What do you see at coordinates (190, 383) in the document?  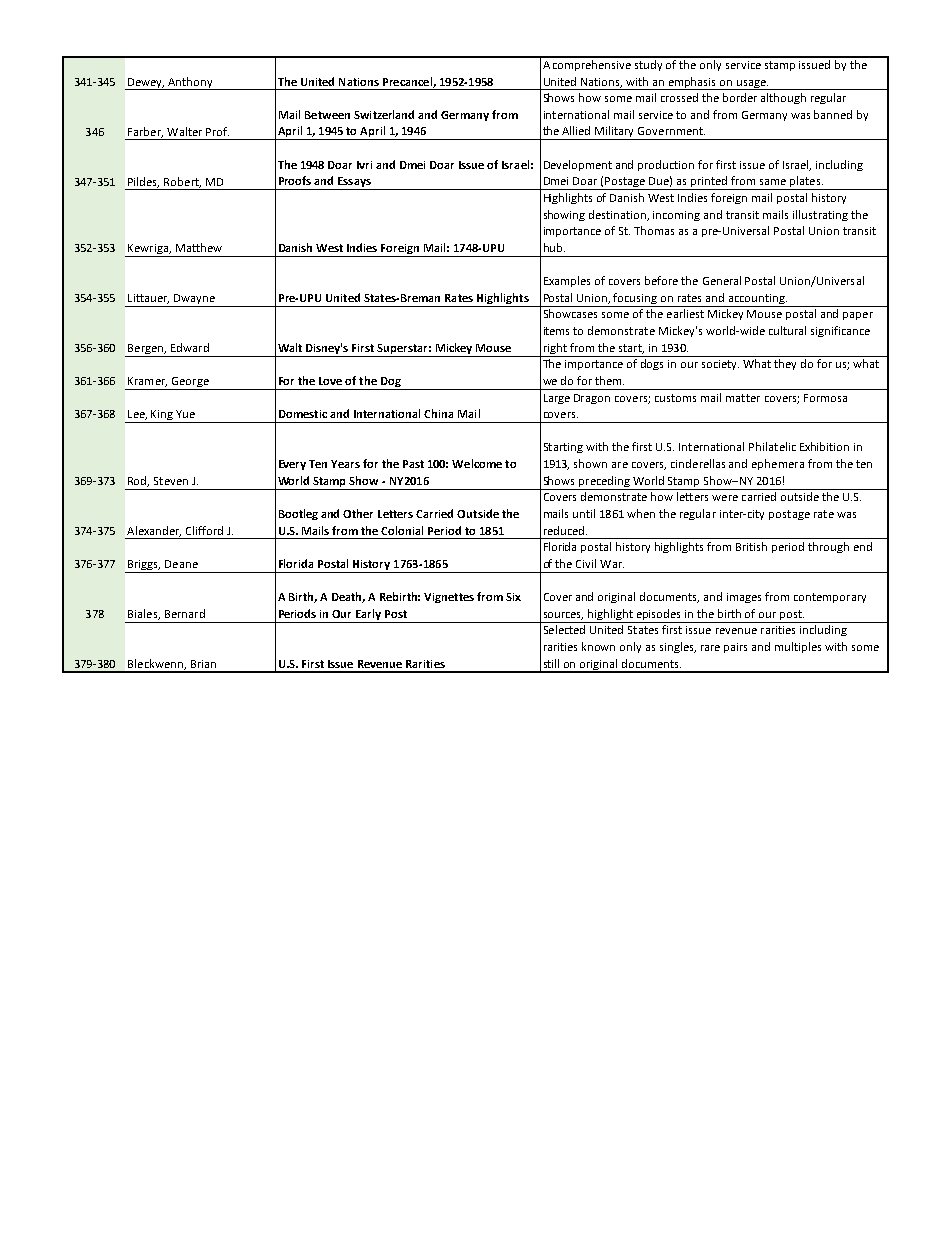 I see `George` at bounding box center [190, 383].
